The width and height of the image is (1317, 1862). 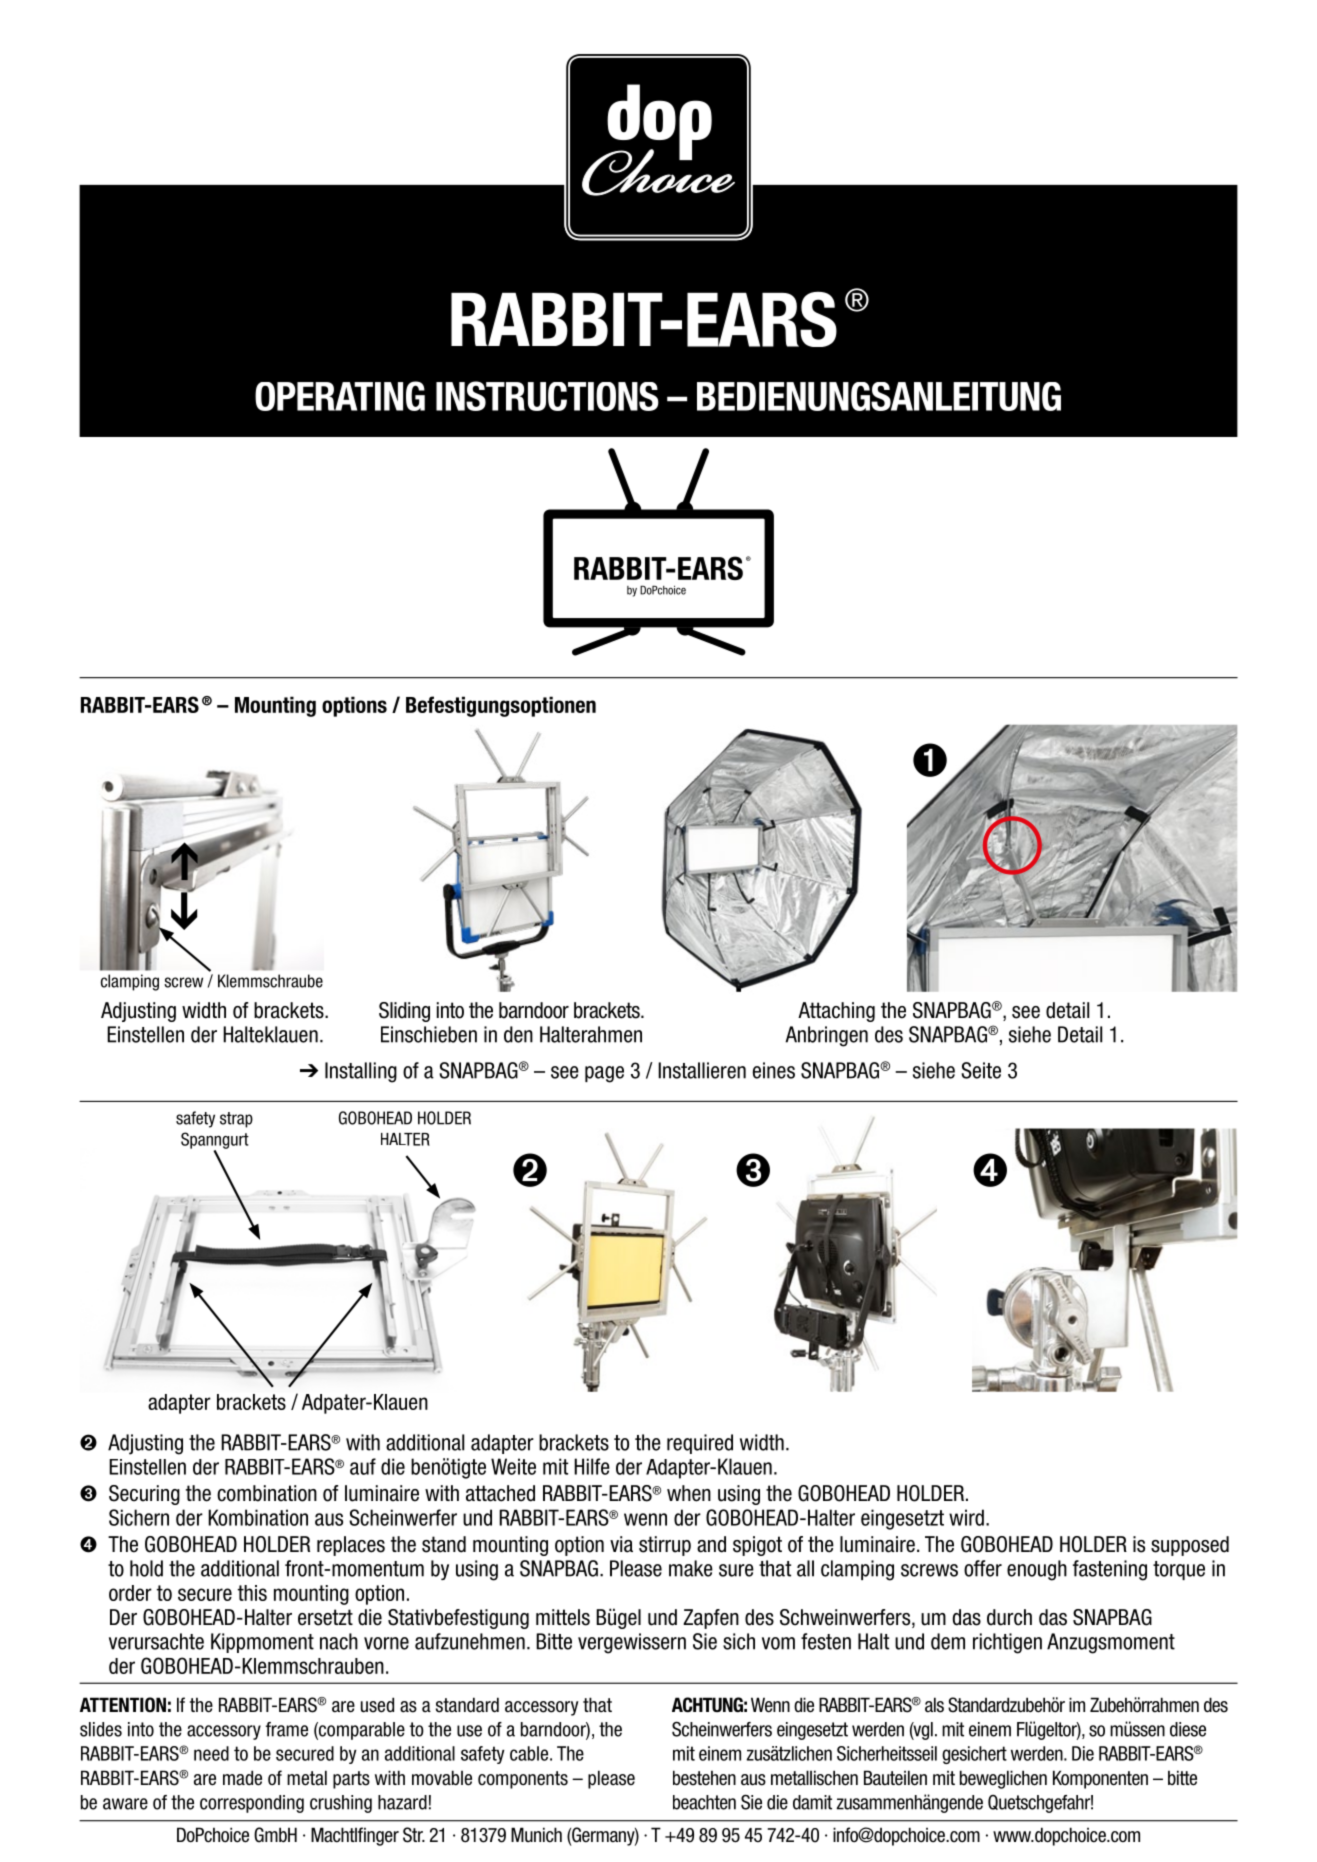 What do you see at coordinates (1188, 1729) in the image?
I see `diese` at bounding box center [1188, 1729].
